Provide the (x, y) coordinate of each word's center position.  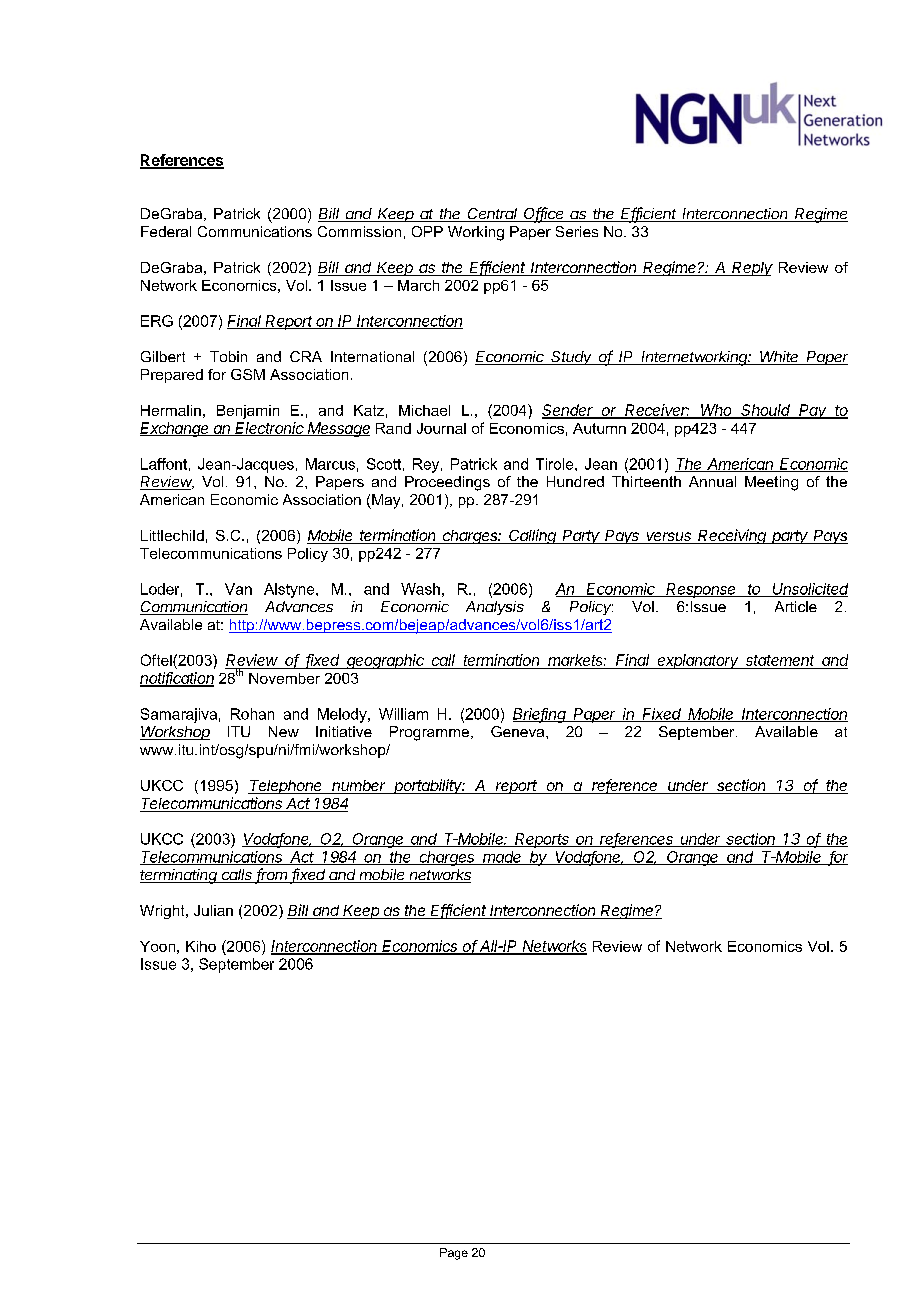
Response (702, 590)
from (272, 875)
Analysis (495, 608)
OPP (427, 231)
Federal (166, 231)
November (284, 678)
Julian (213, 910)
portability (428, 786)
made (502, 858)
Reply (752, 269)
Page (454, 1254)
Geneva (519, 731)
